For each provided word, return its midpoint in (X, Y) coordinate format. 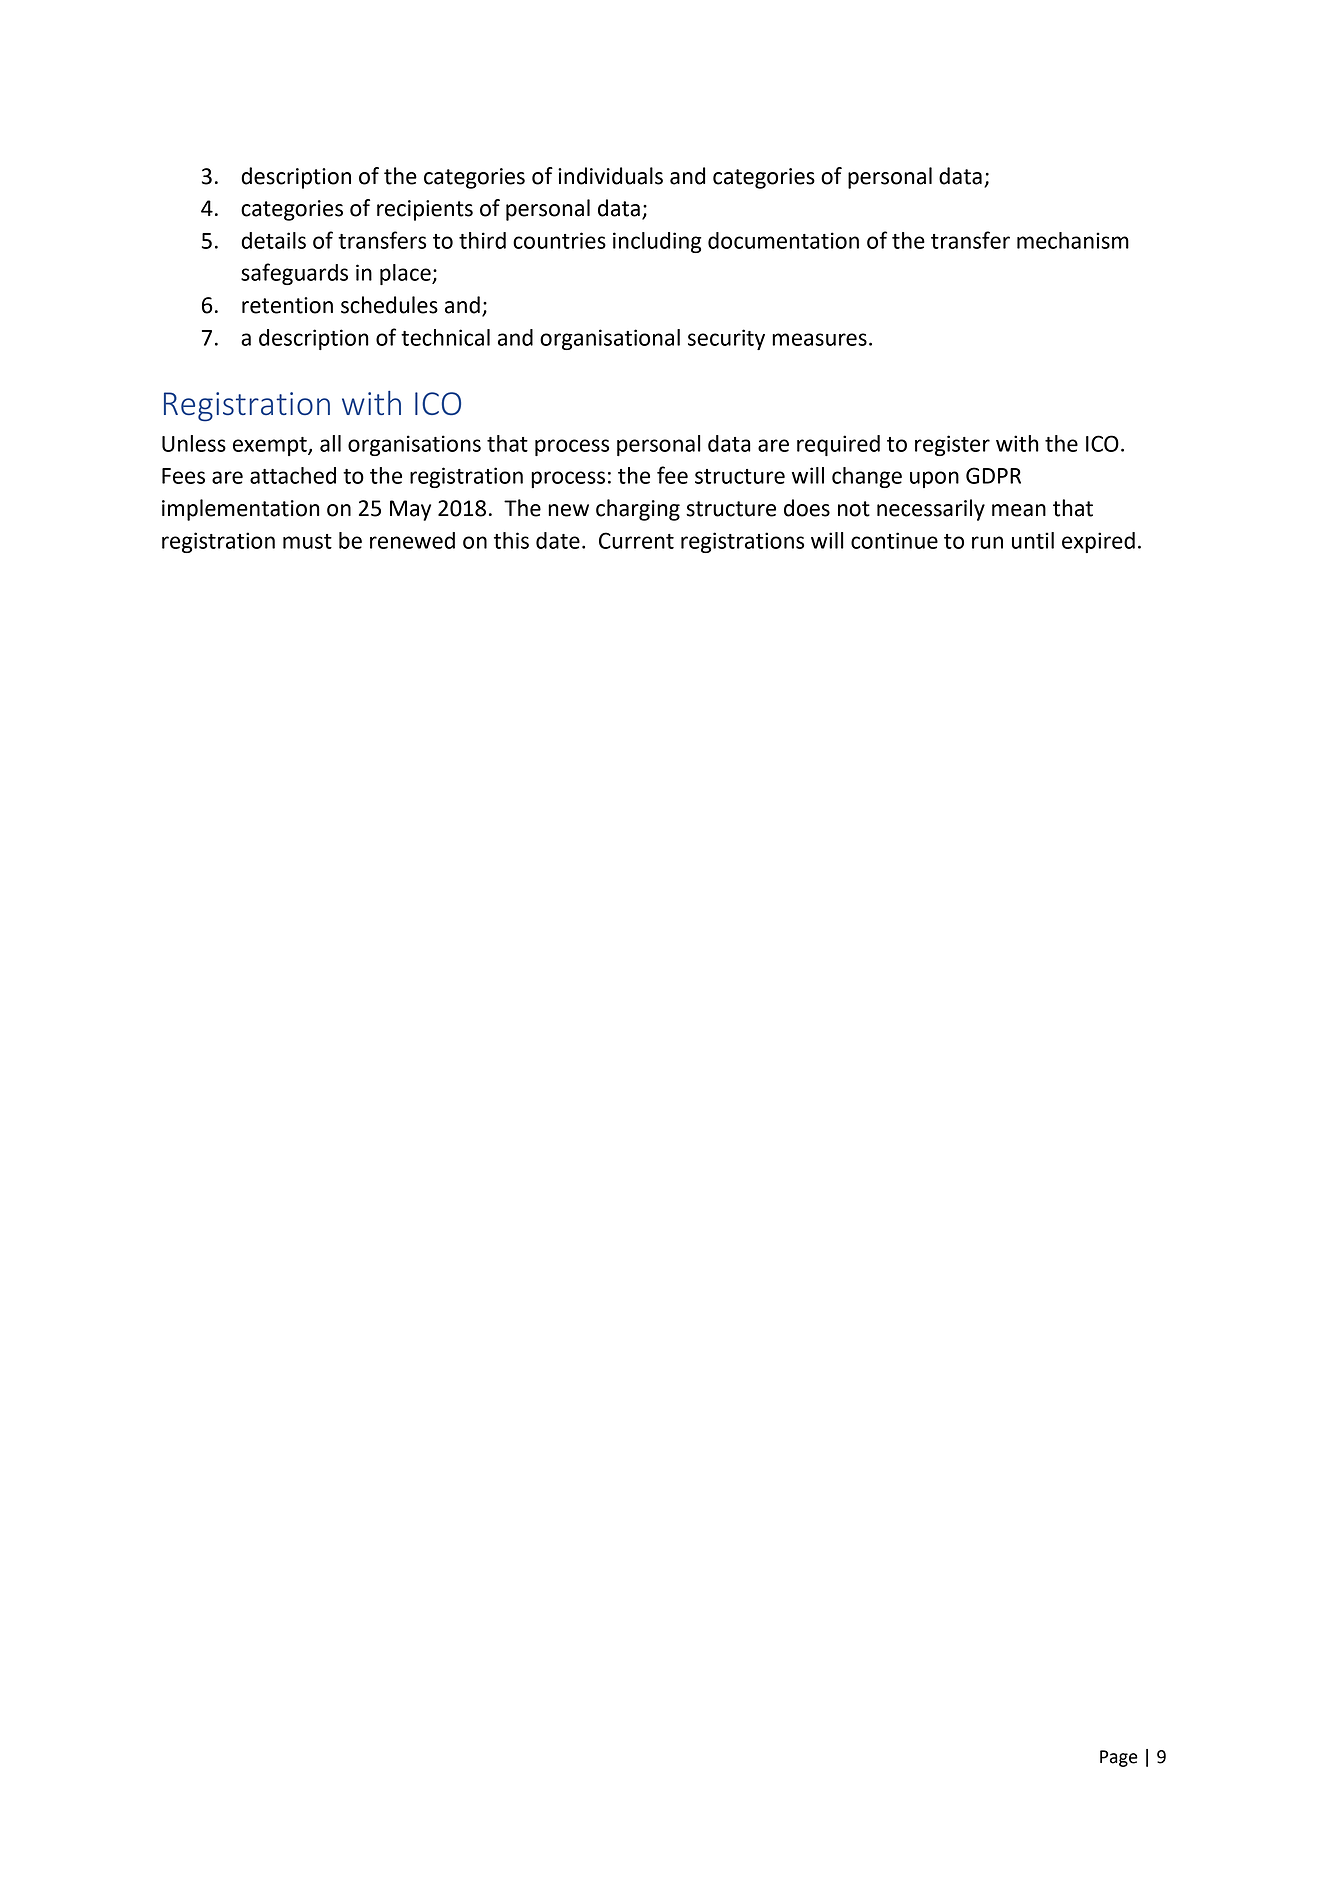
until (1033, 540)
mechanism (1073, 240)
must (307, 541)
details (273, 240)
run (987, 542)
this (511, 540)
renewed (412, 540)
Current (636, 540)
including (657, 242)
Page (1119, 1758)
